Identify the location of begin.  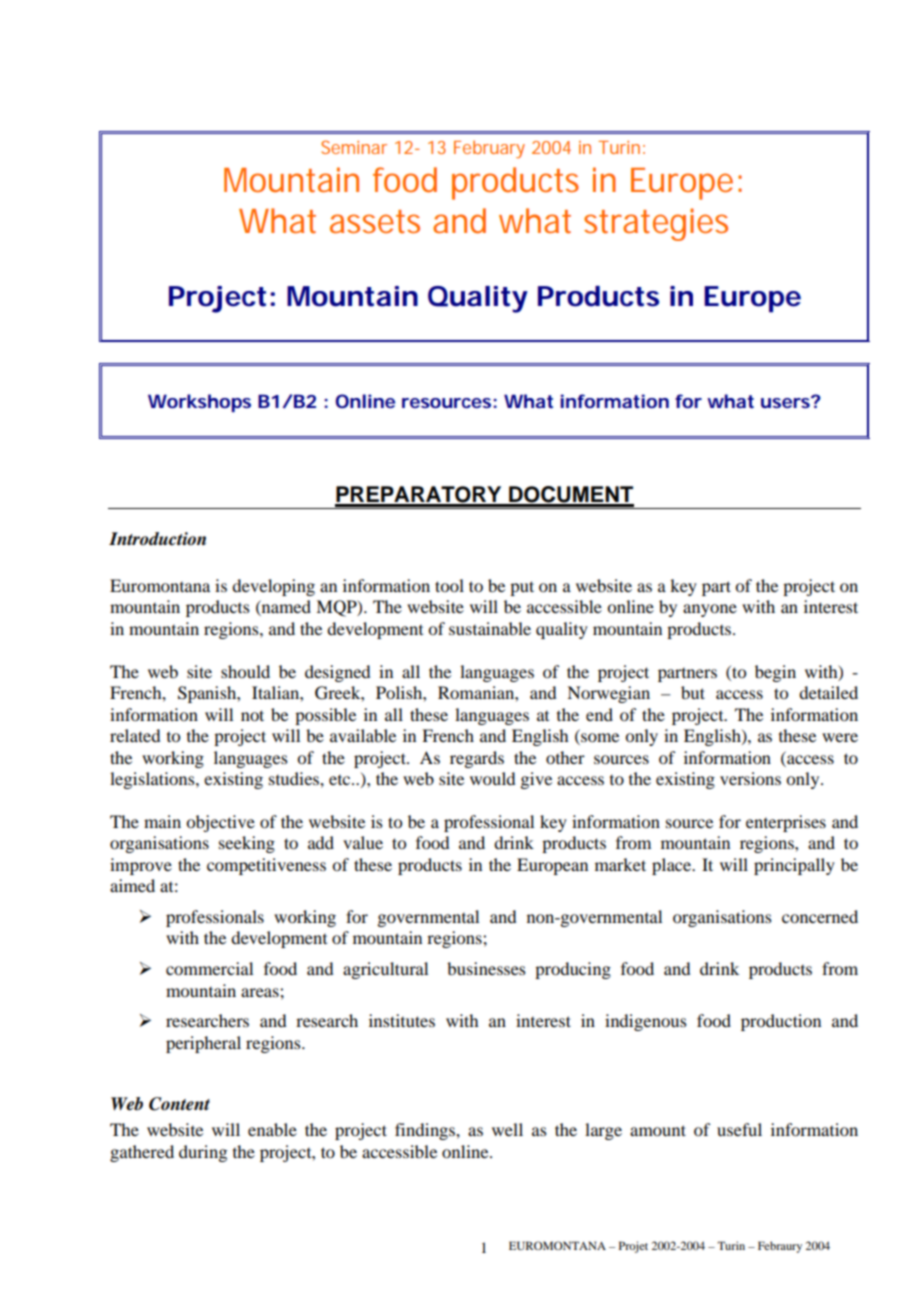
(775, 673).
